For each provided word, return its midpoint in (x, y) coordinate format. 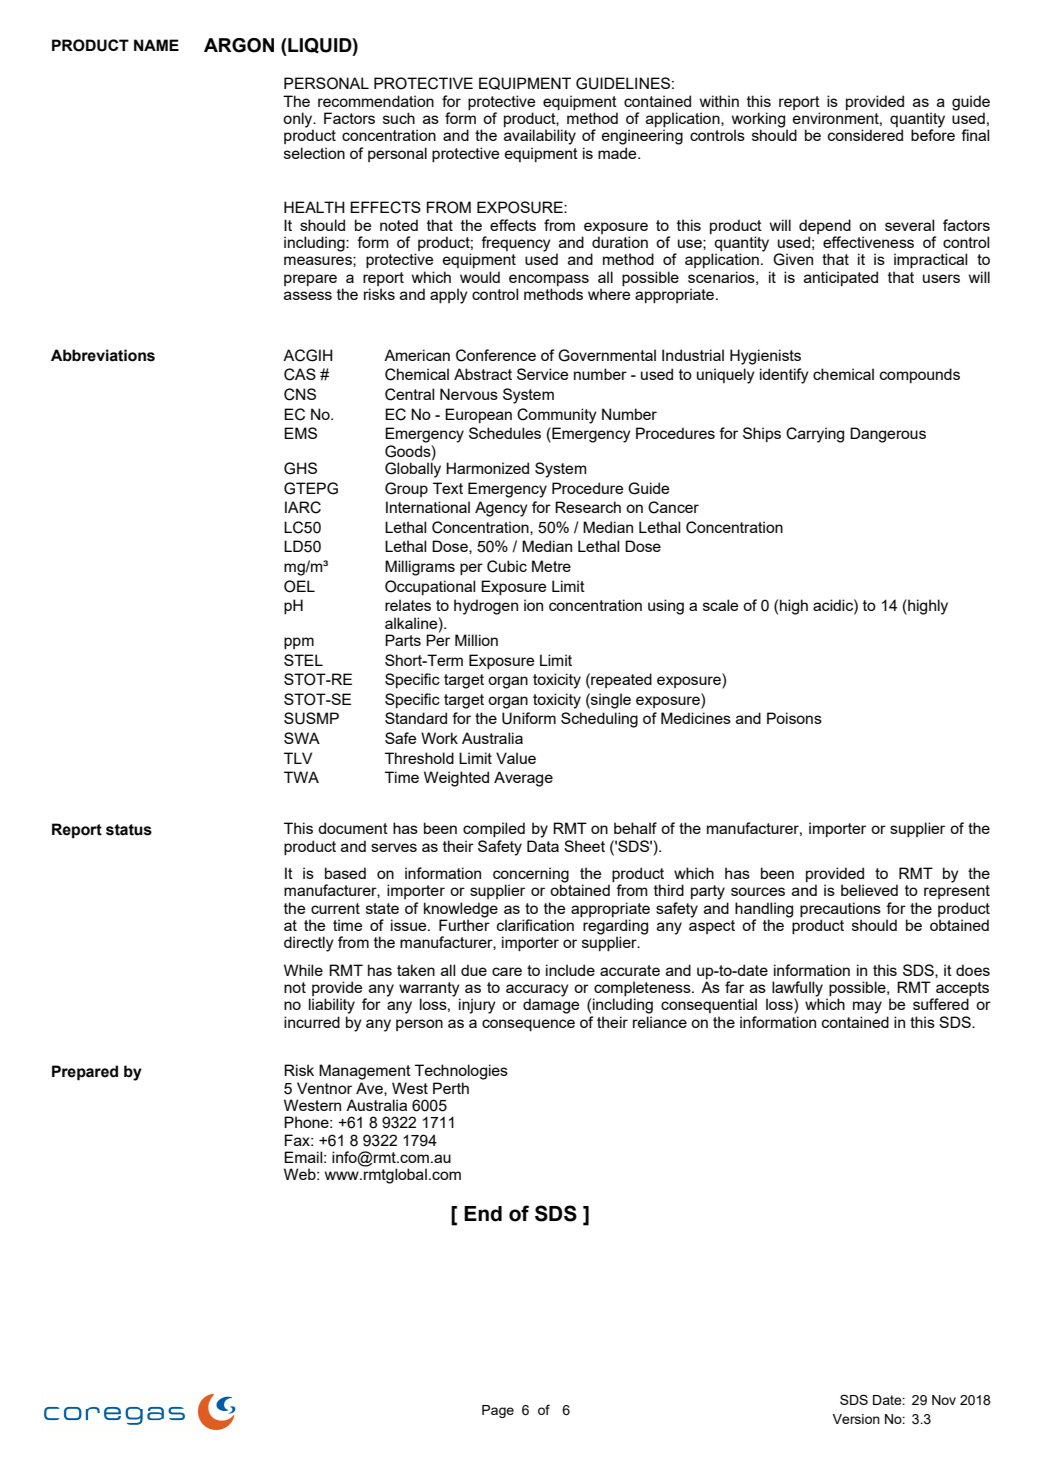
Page (498, 1411)
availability (540, 137)
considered (865, 135)
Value (516, 758)
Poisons (794, 718)
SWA (302, 738)
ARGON (239, 45)
